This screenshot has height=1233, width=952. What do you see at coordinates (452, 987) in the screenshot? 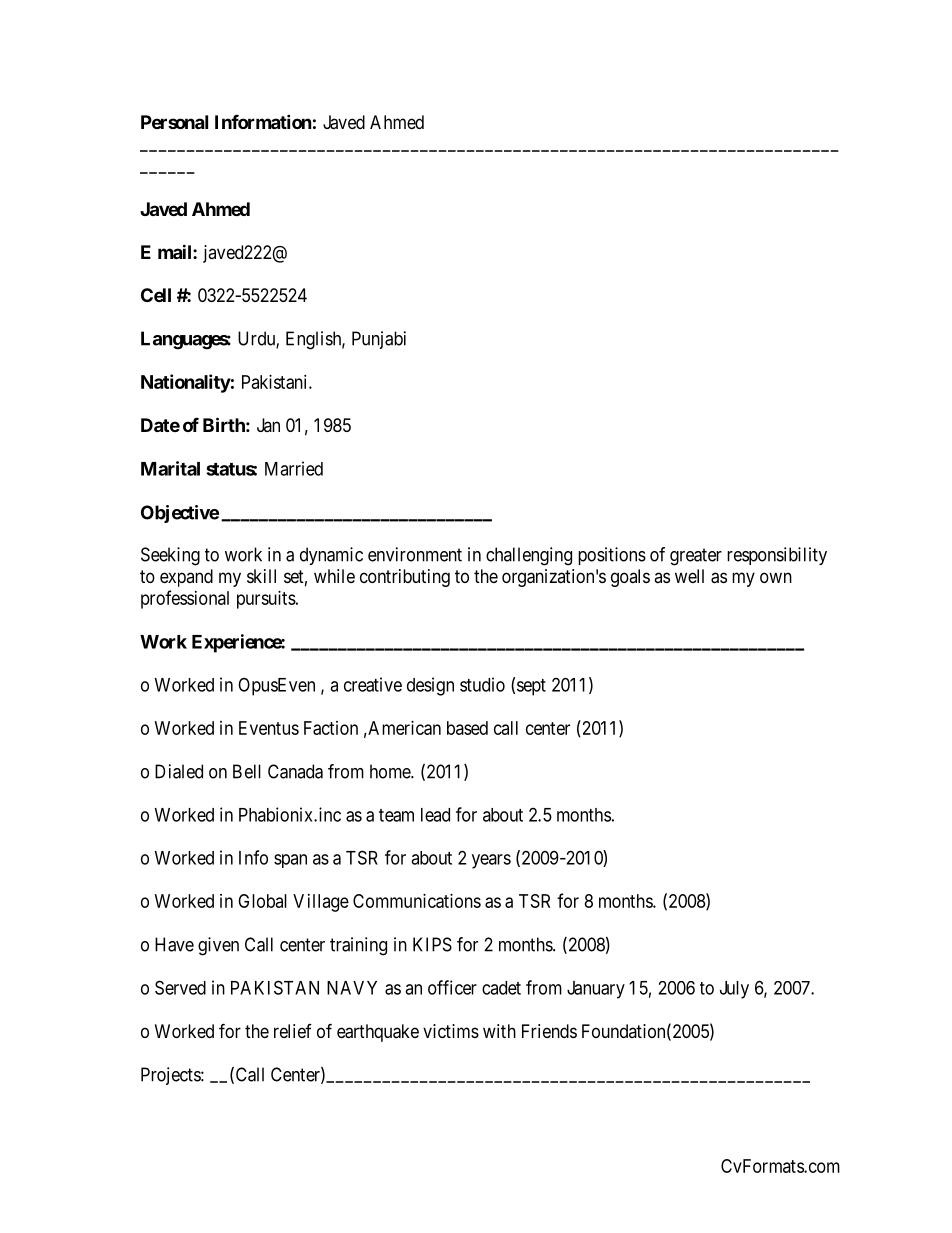
I see `officer` at bounding box center [452, 987].
